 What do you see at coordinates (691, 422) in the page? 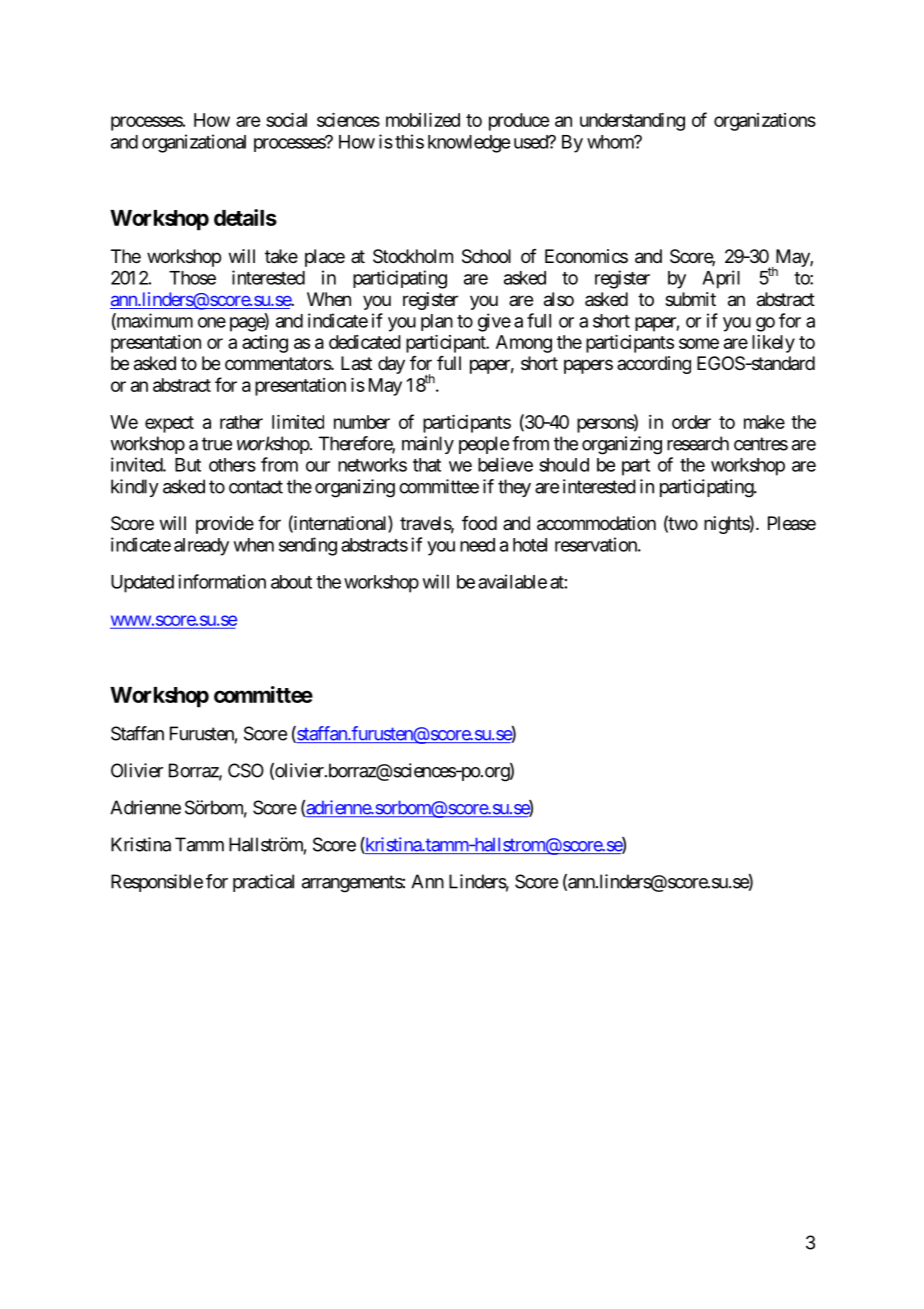
I see `order` at bounding box center [691, 422].
